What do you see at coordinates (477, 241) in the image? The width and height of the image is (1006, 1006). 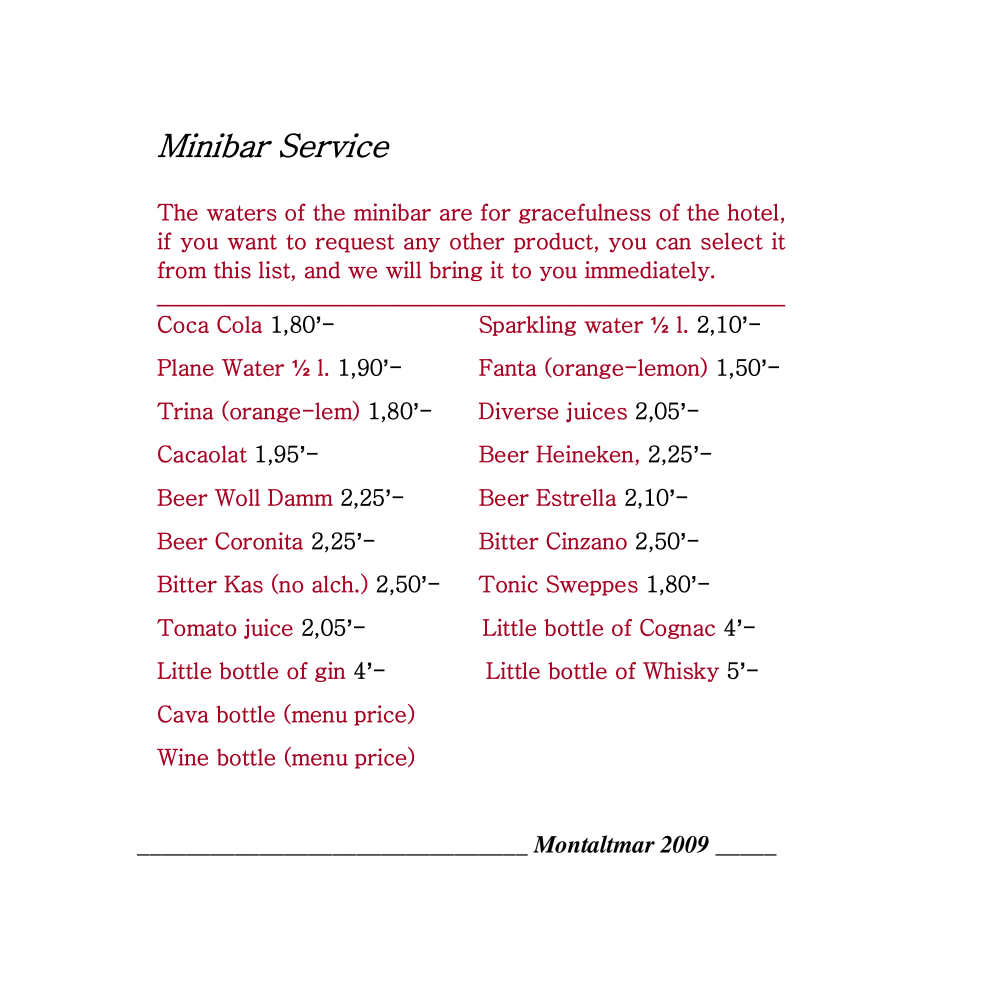 I see `other` at bounding box center [477, 241].
